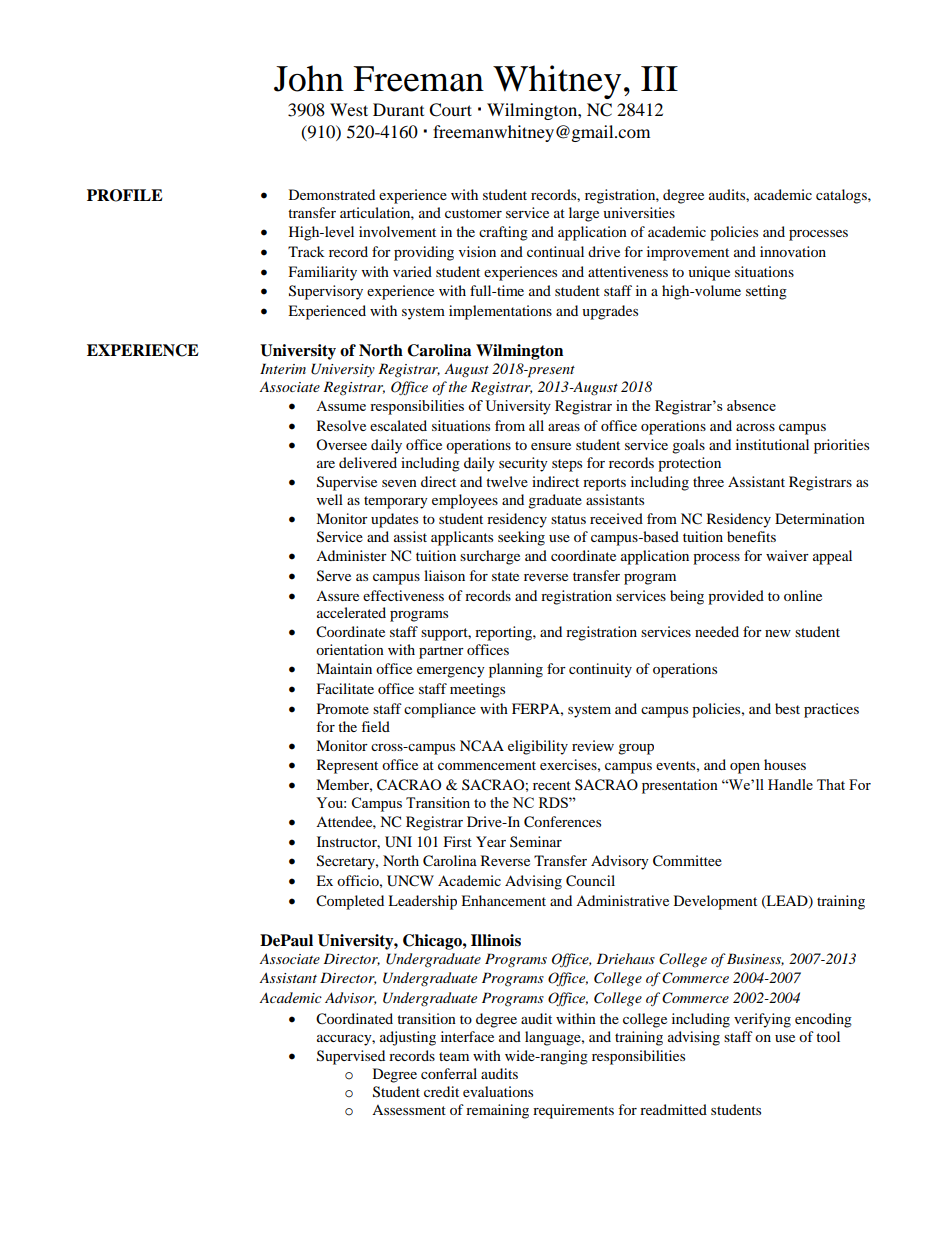  I want to click on open, so click(745, 768).
